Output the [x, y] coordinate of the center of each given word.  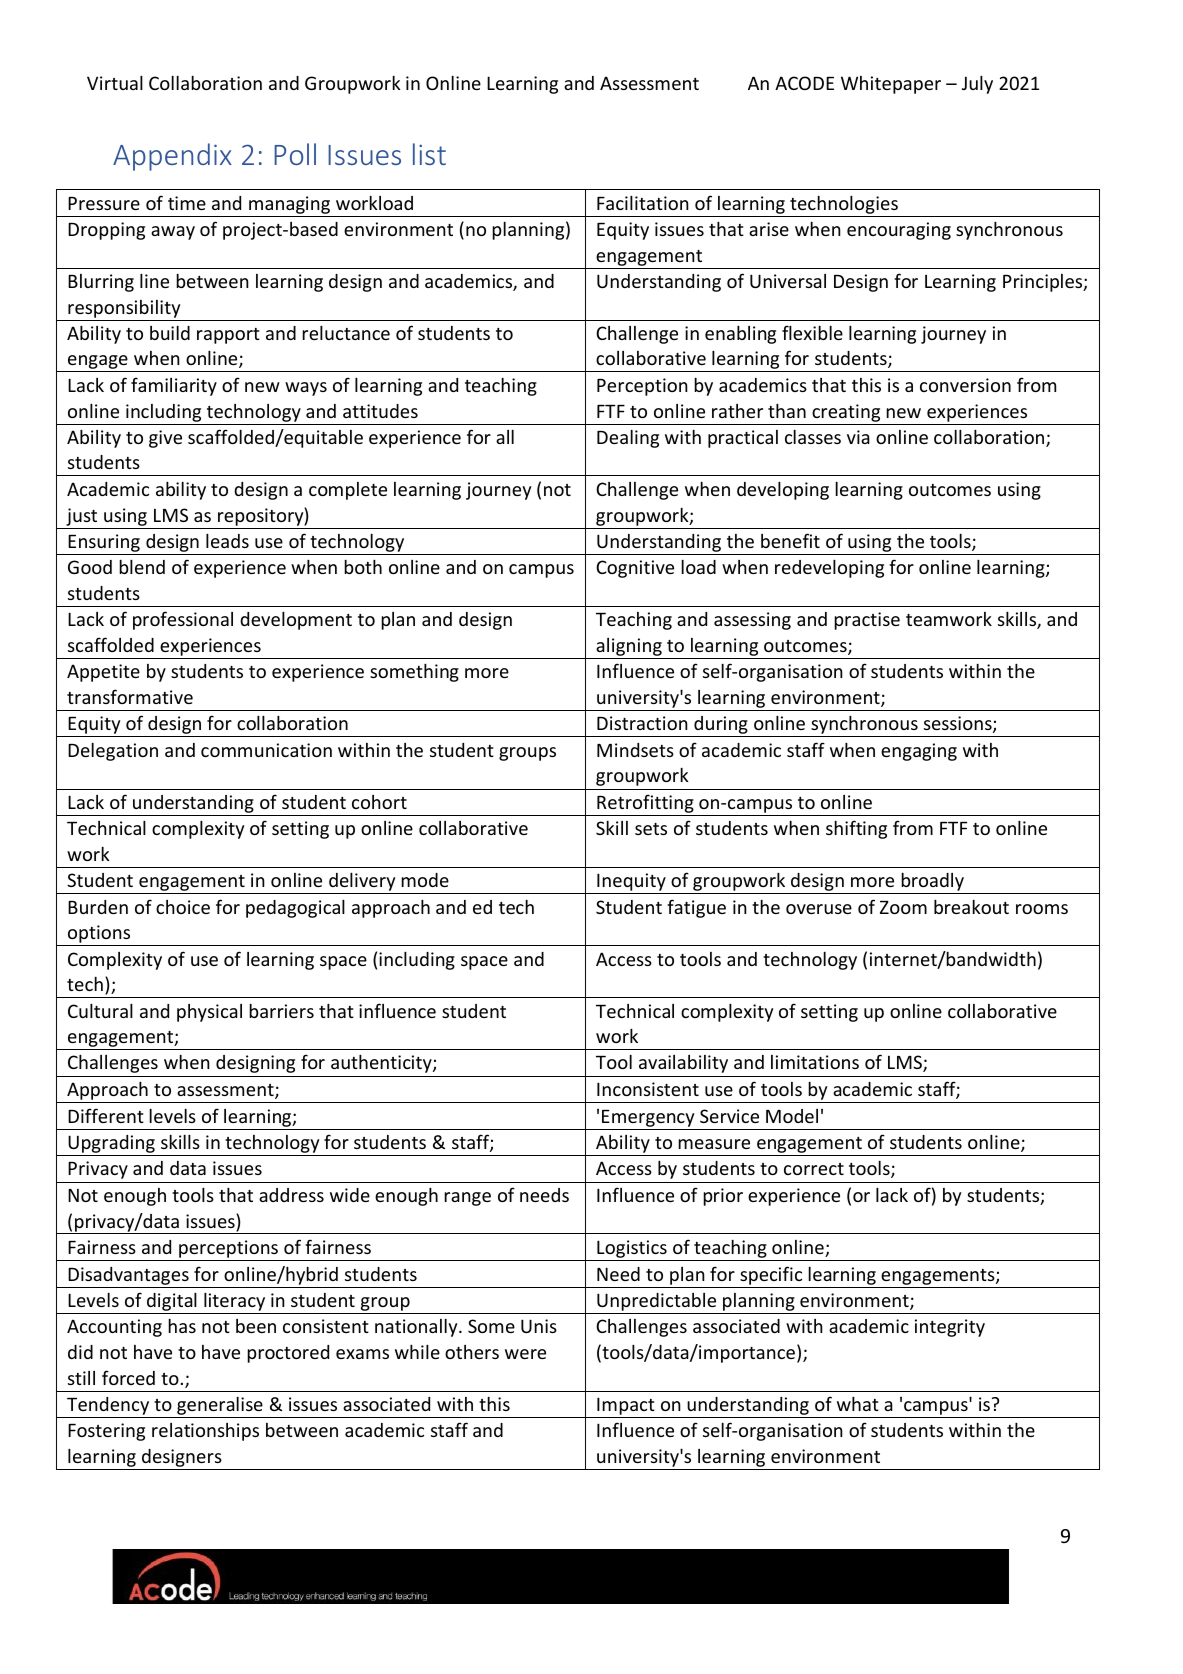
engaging [919, 752]
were [525, 1354]
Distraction [642, 723]
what [858, 1404]
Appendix [172, 157]
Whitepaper [891, 85]
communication [266, 750]
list [429, 154]
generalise [220, 1407]
